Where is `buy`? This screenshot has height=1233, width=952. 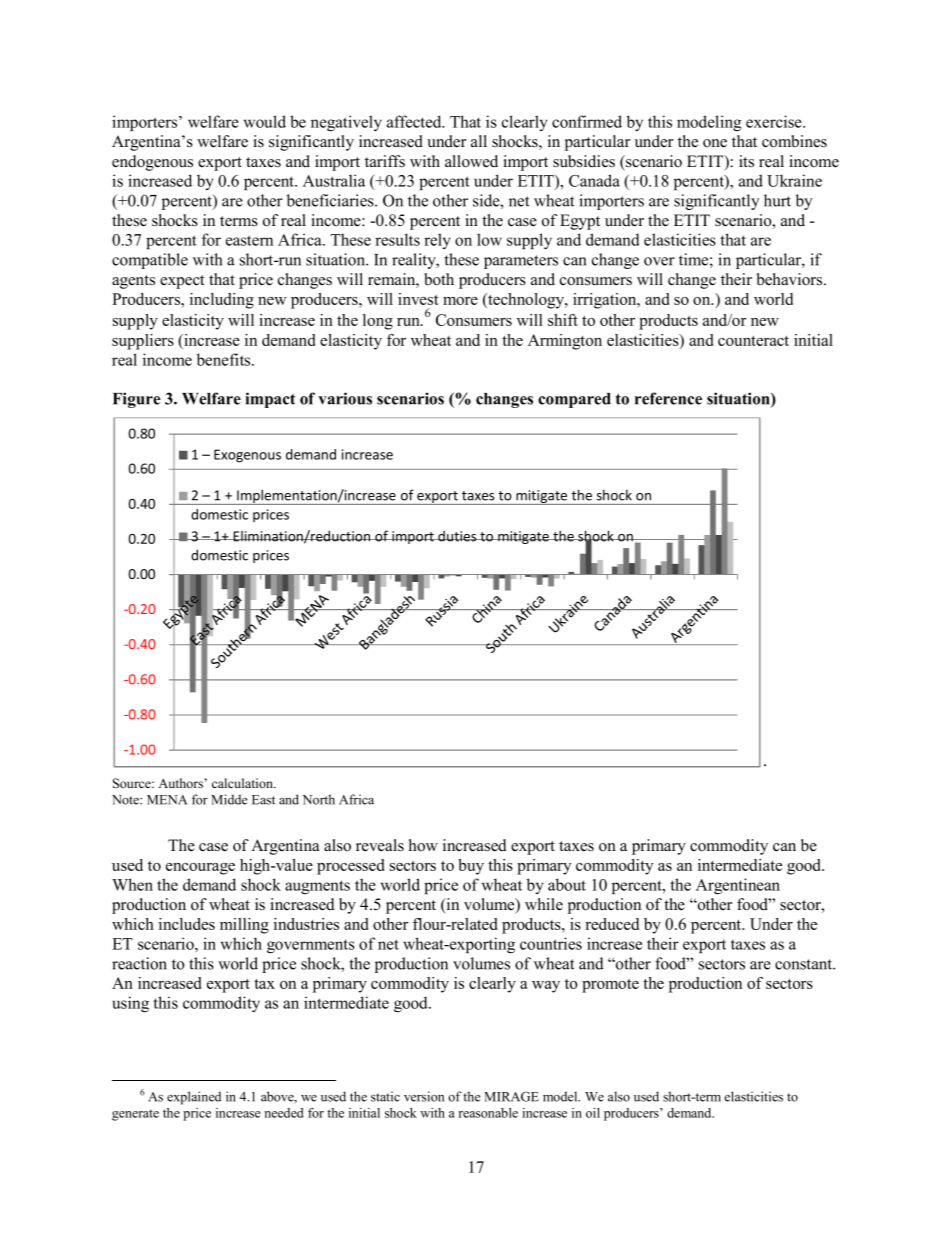 buy is located at coordinates (471, 867).
